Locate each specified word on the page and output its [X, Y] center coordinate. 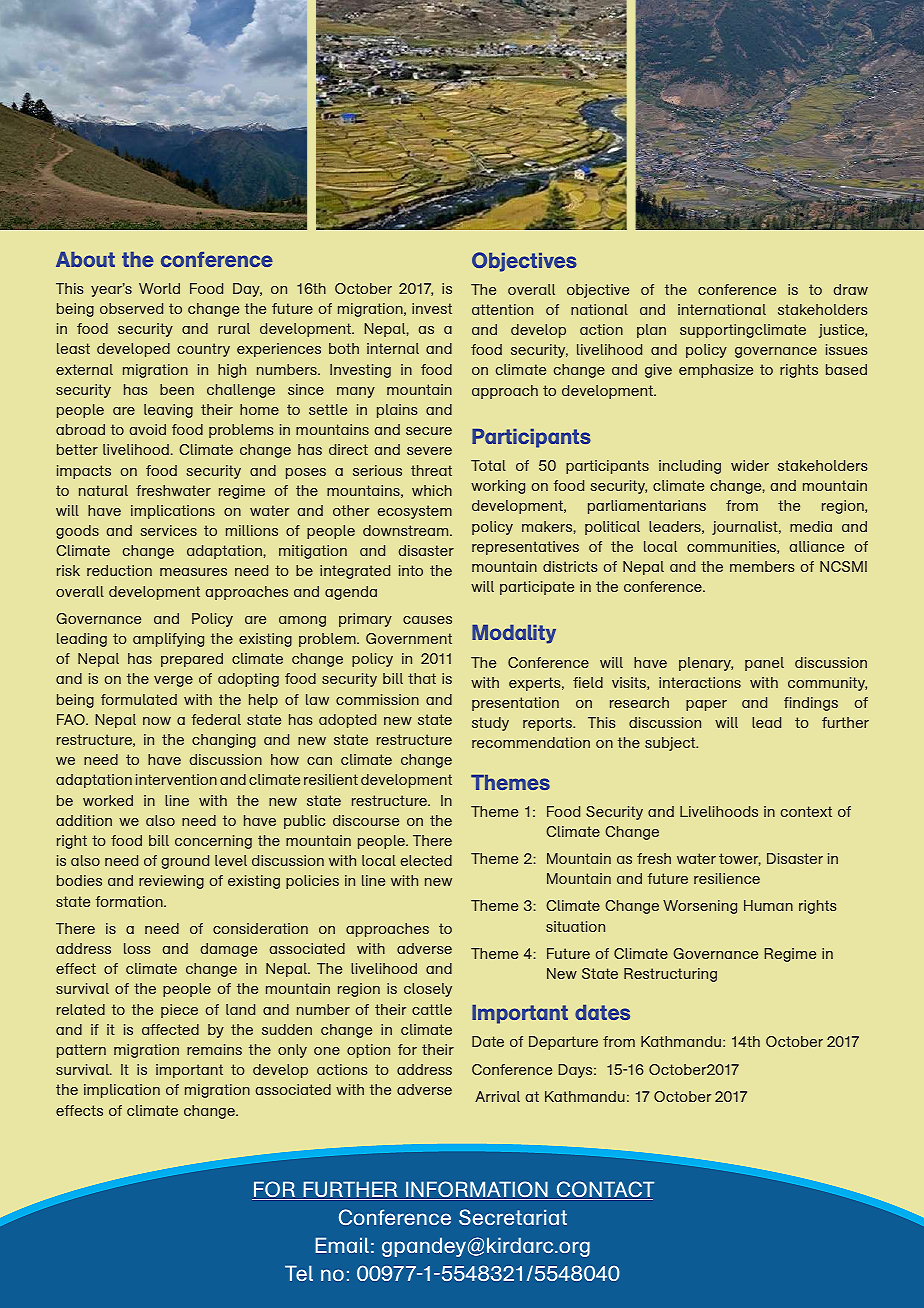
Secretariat [513, 1217]
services [168, 530]
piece [179, 1011]
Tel [299, 1273]
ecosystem [415, 512]
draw [851, 289]
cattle [432, 1009]
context [806, 811]
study [490, 724]
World [159, 288]
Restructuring [670, 975]
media [811, 526]
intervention [176, 779]
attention [502, 309]
